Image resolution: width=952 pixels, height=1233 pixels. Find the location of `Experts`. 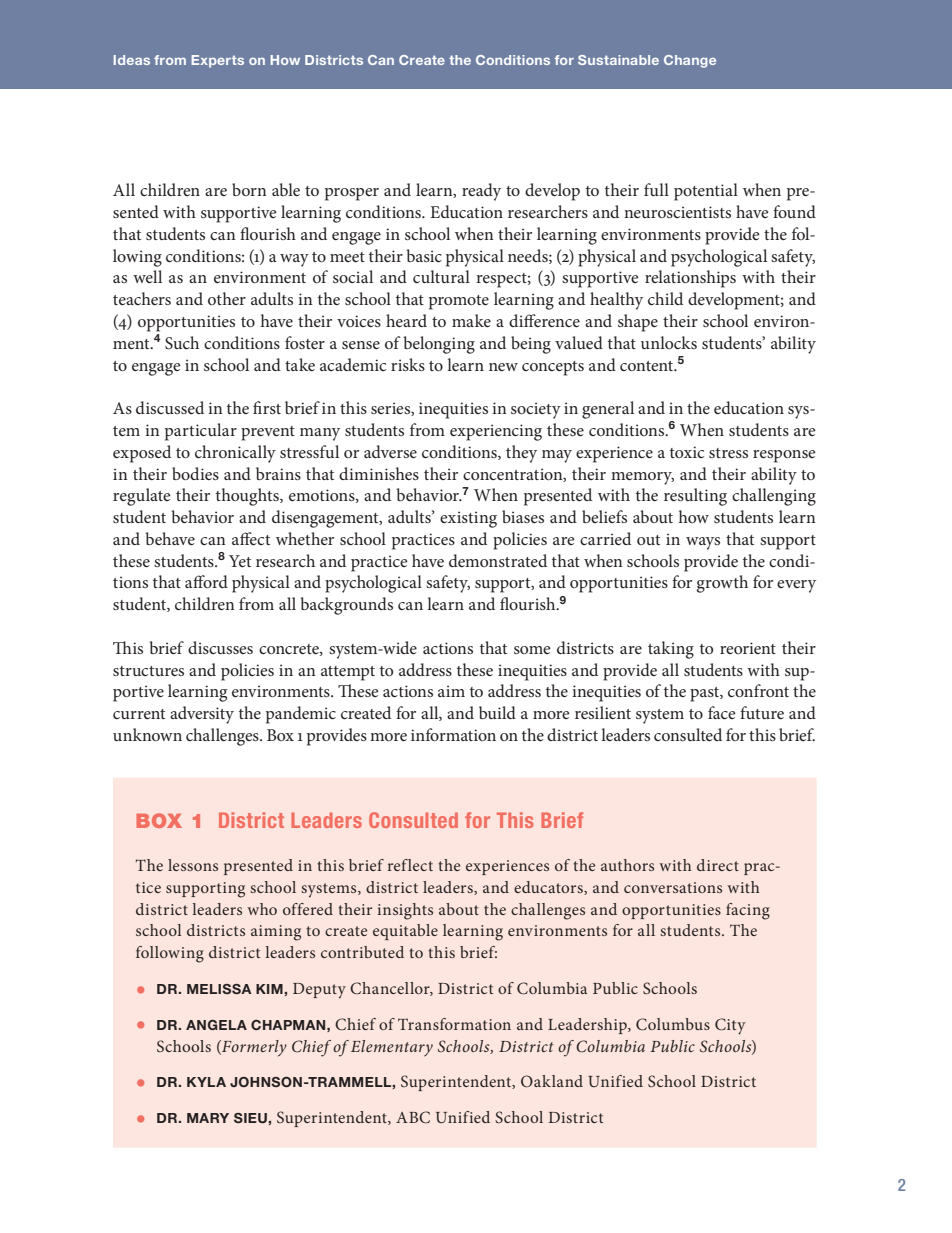

Experts is located at coordinates (217, 61).
